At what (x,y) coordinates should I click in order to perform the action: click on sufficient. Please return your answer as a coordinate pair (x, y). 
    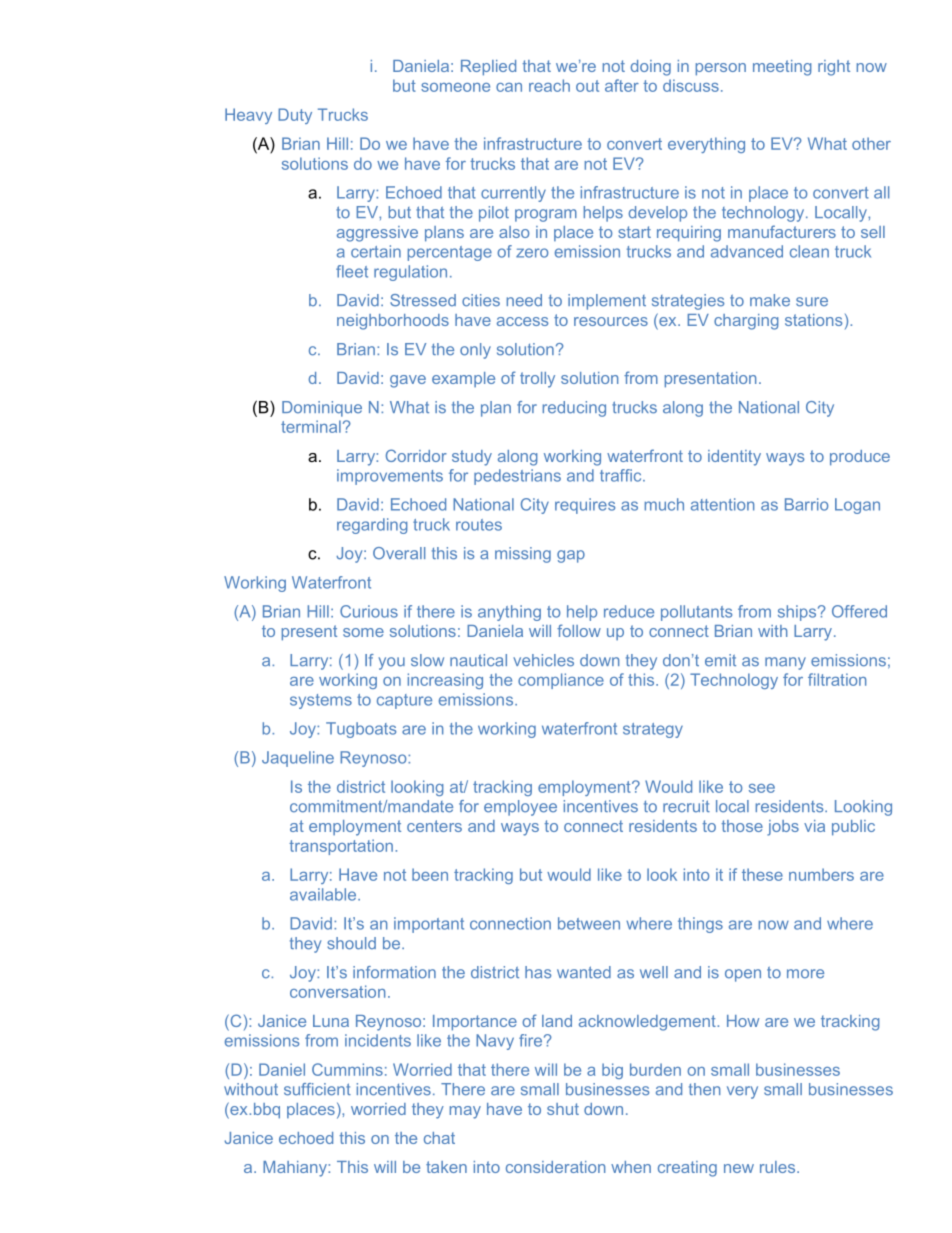
    Looking at the image, I should click on (317, 1089).
